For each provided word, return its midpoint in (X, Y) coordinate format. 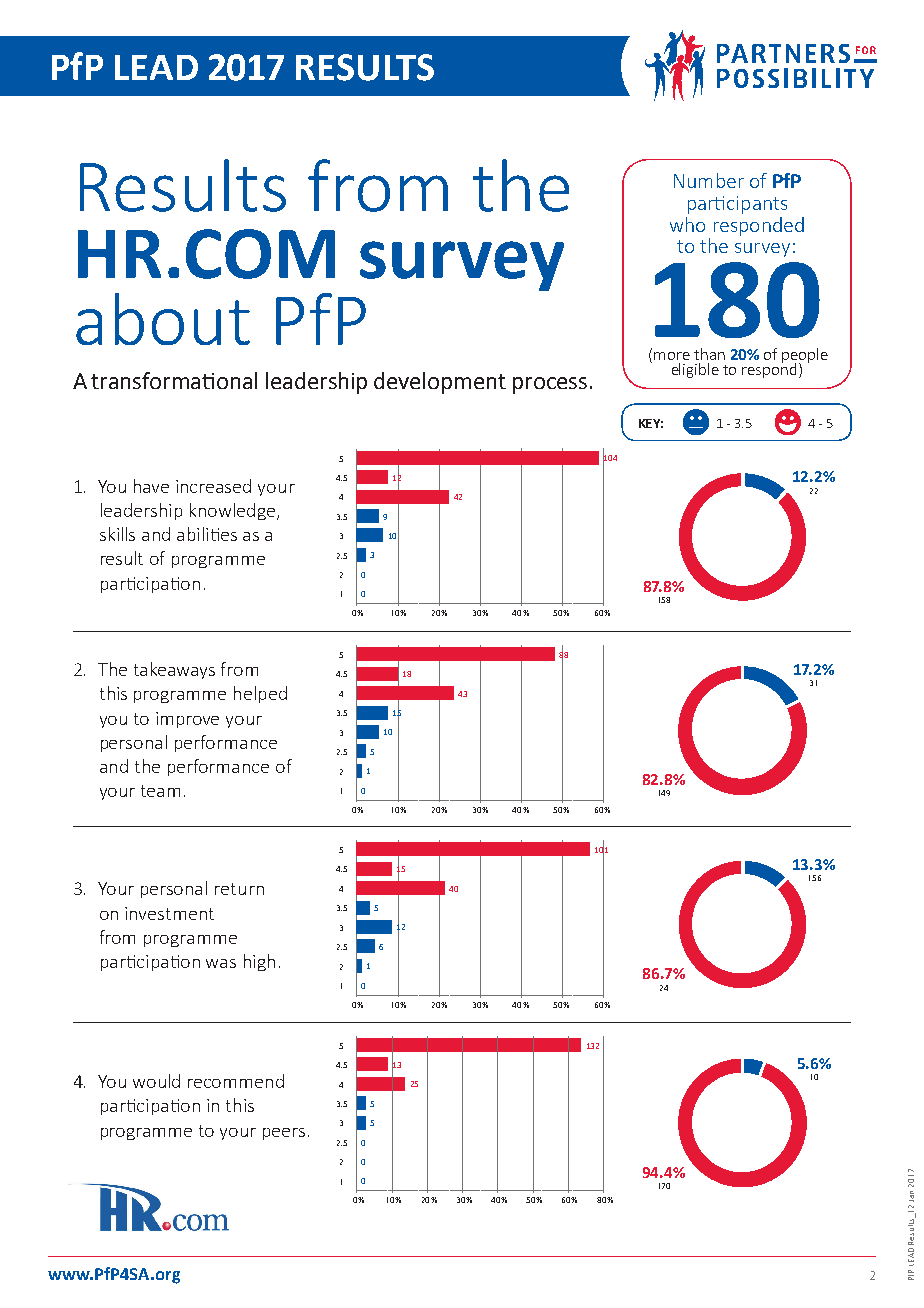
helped (260, 694)
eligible (695, 370)
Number (709, 180)
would (156, 1081)
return (239, 889)
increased (213, 486)
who (687, 224)
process (550, 385)
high (259, 962)
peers (284, 1134)
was (221, 963)
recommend (236, 1081)
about (163, 319)
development (440, 383)
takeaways (174, 670)
